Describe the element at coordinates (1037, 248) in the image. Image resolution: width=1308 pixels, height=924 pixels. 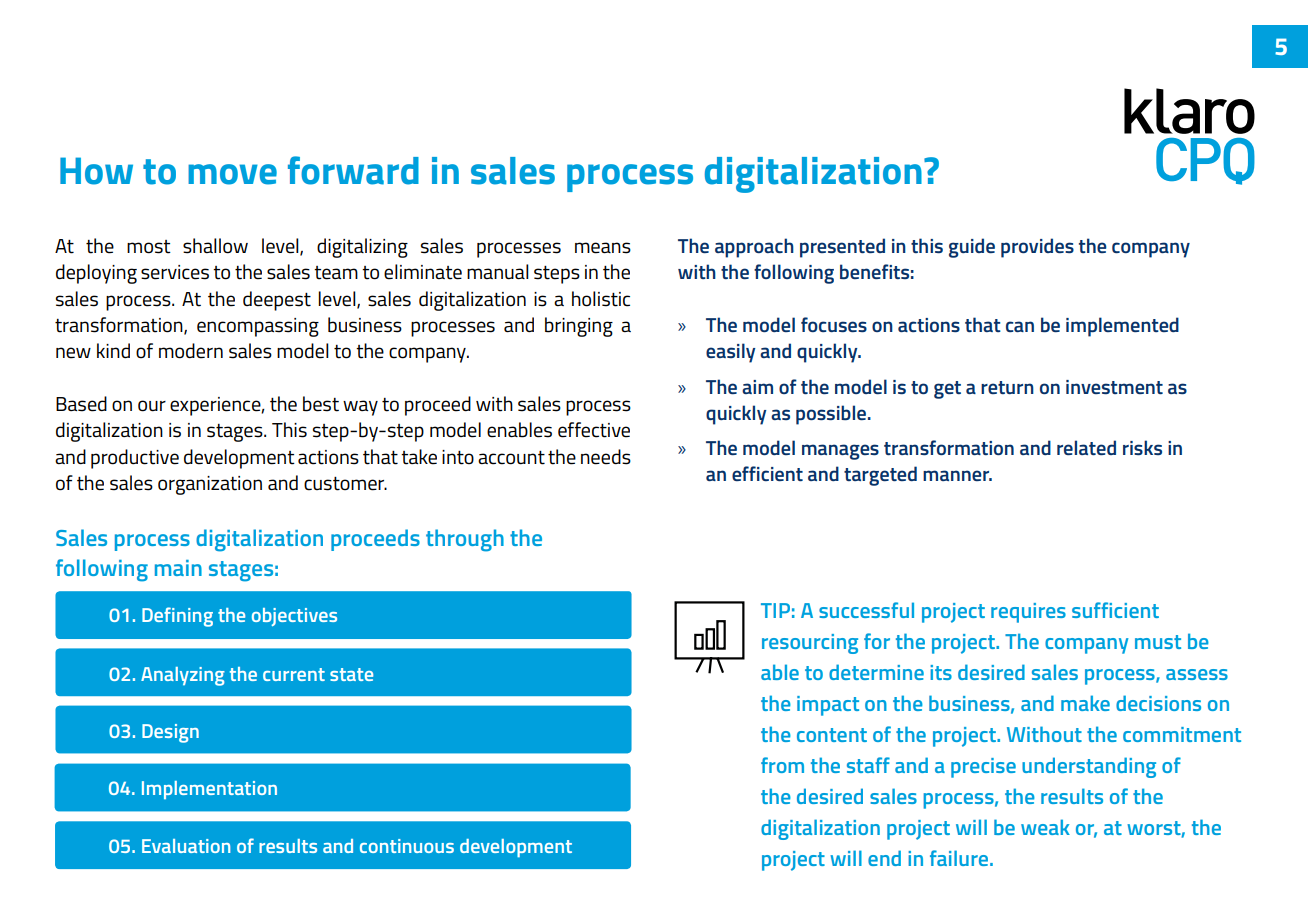
I see `provides` at that location.
